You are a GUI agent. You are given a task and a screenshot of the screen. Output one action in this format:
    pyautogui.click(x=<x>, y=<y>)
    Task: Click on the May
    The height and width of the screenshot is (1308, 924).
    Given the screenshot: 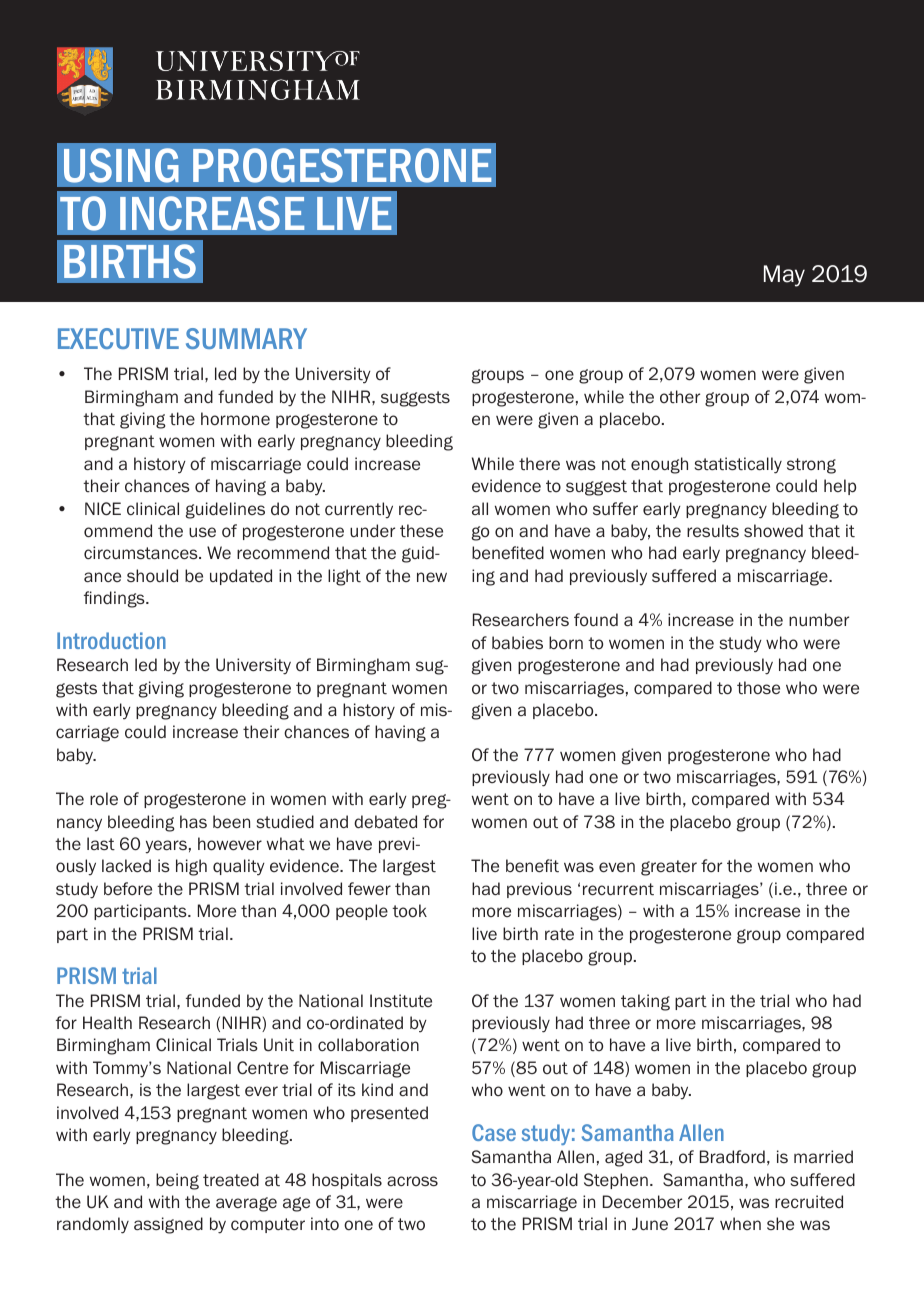 What is the action you would take?
    pyautogui.click(x=784, y=276)
